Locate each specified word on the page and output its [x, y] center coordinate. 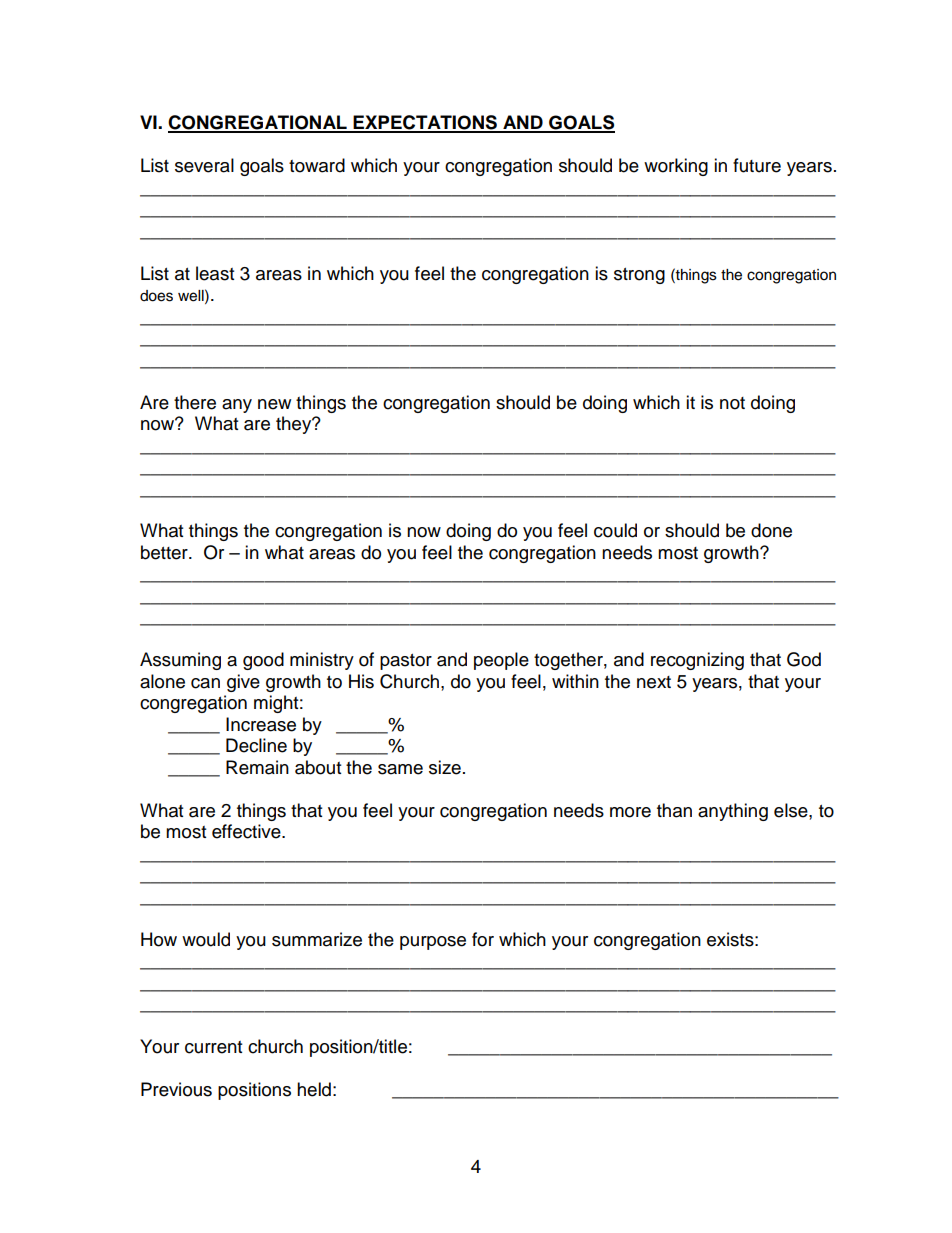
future [757, 165]
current [213, 1047]
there [195, 402]
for [483, 939]
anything [733, 812]
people [501, 661]
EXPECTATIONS [425, 123]
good [263, 661]
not [732, 403]
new [274, 404]
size [445, 767]
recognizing [697, 661]
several [204, 165]
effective [247, 831]
